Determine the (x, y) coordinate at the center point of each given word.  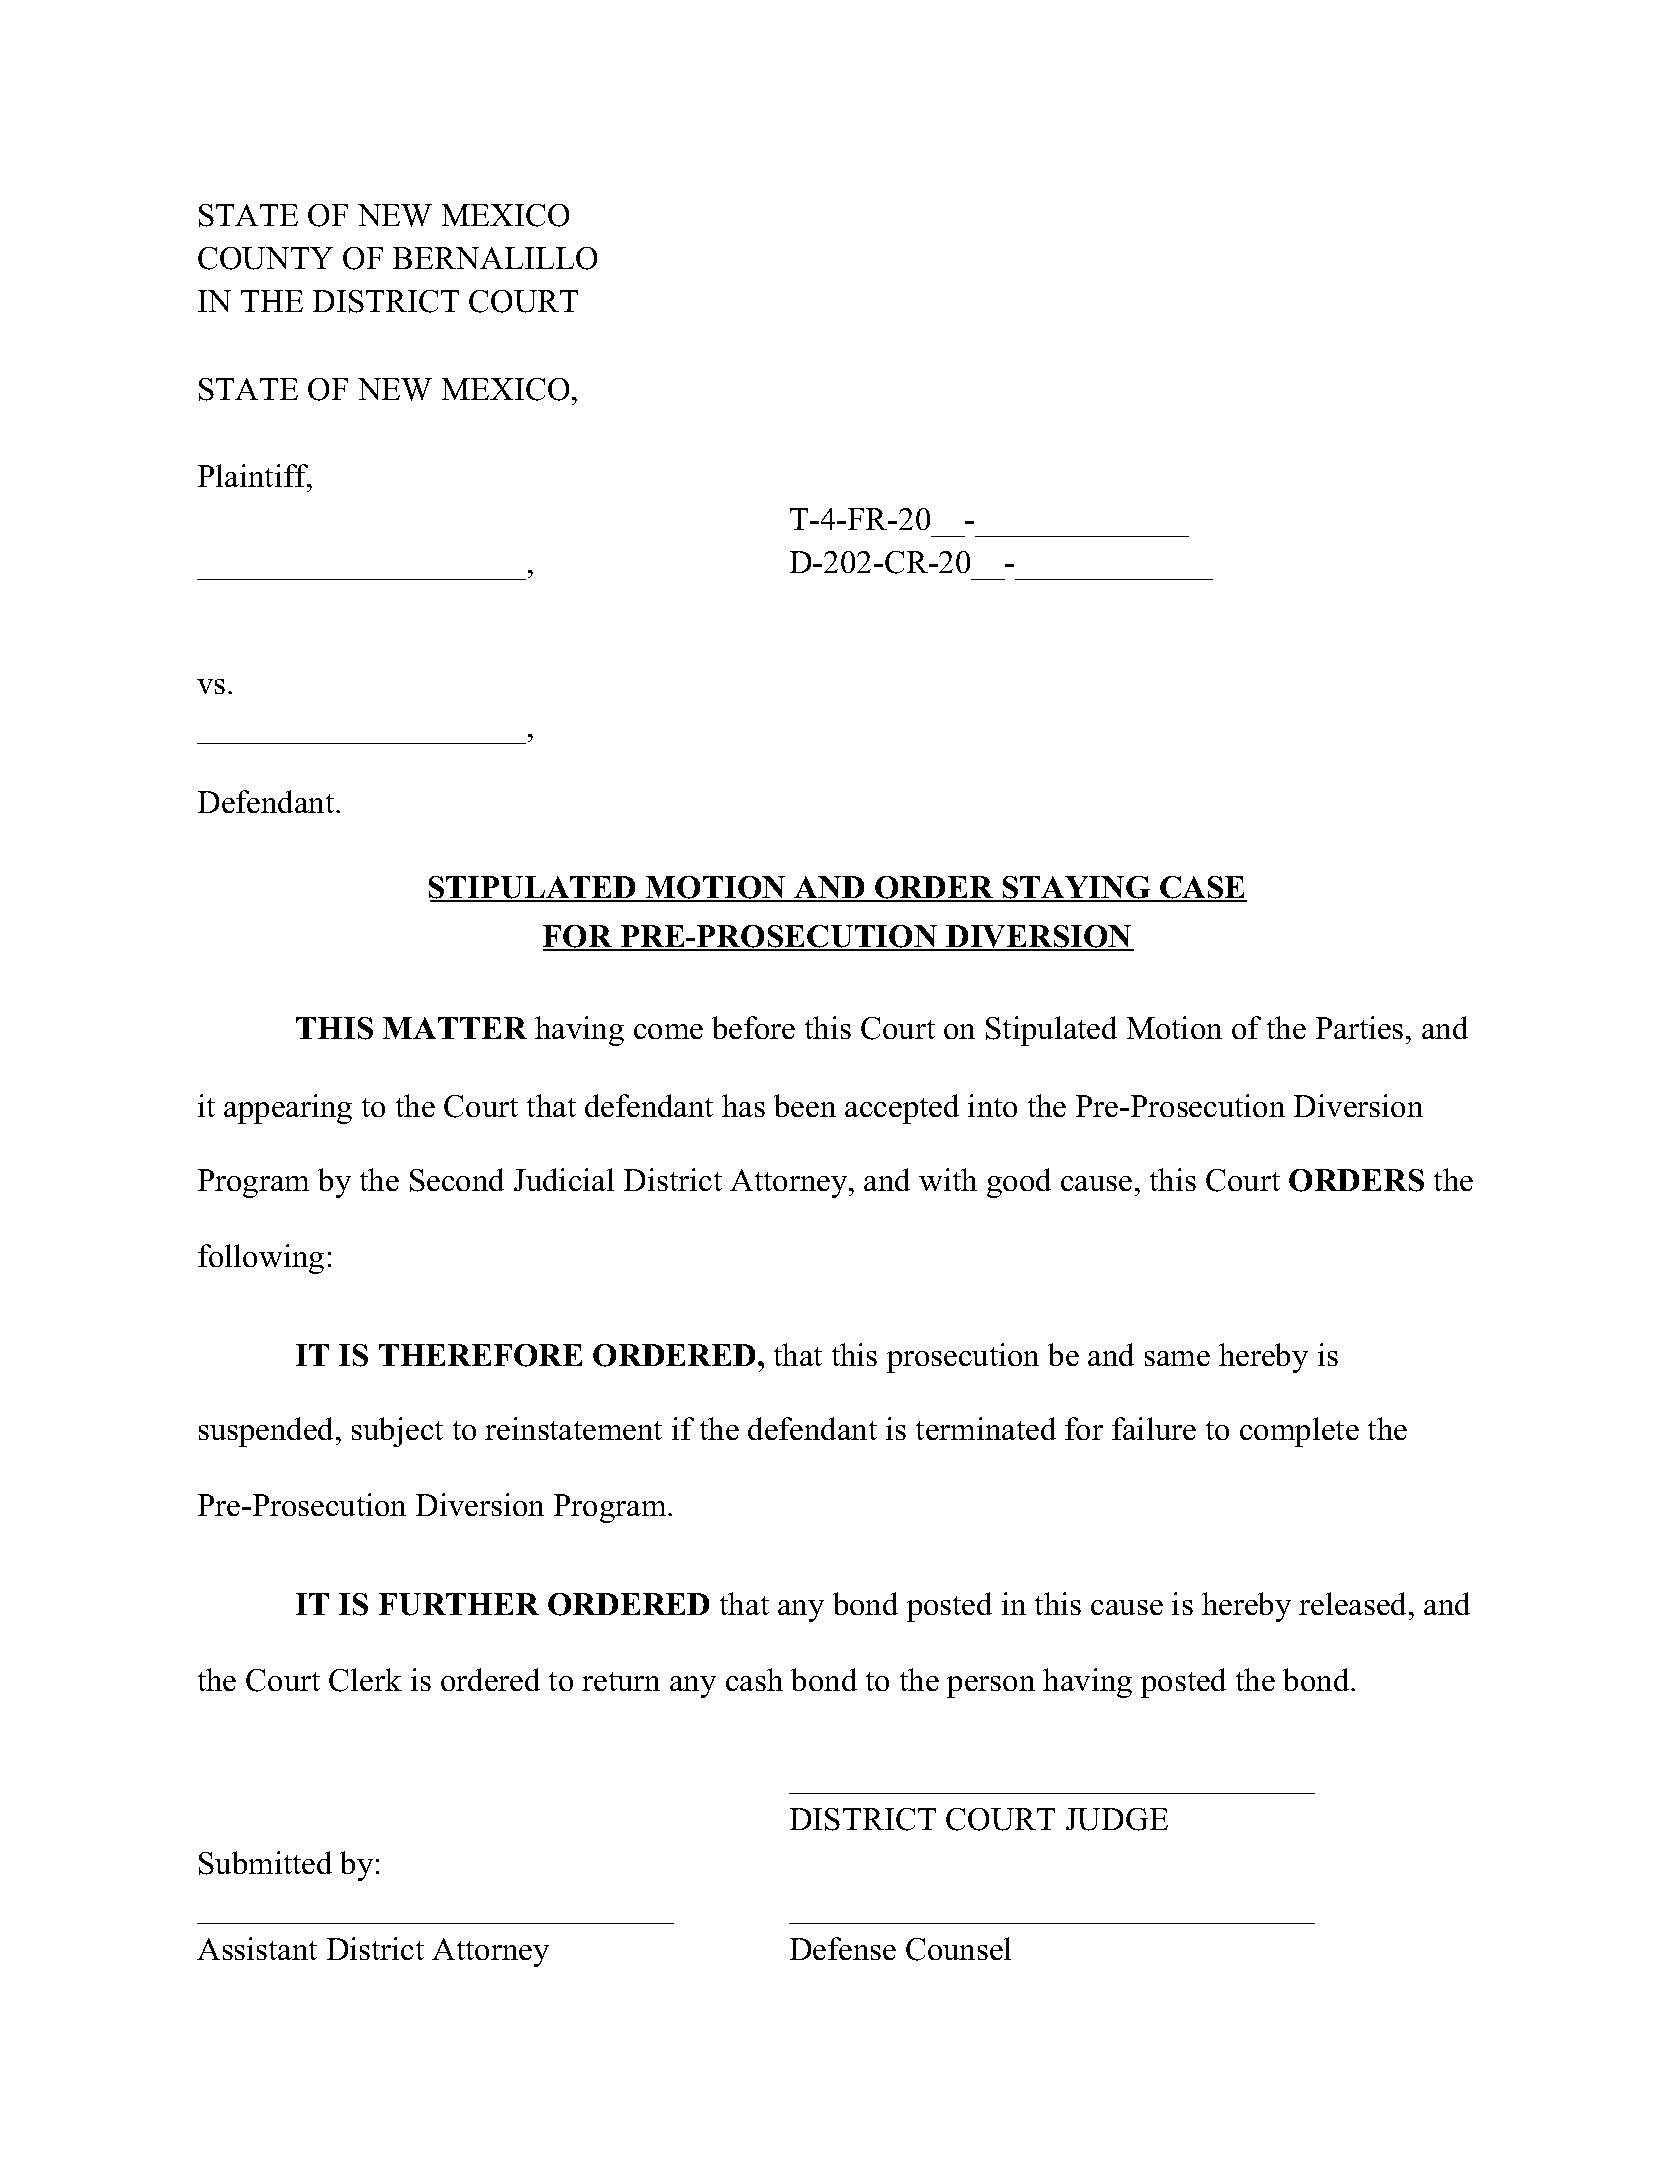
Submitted (265, 1863)
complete (1299, 1432)
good (1019, 1183)
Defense (843, 1948)
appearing (288, 1109)
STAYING (1076, 888)
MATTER (455, 1028)
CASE (1202, 888)
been (805, 1105)
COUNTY (265, 258)
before (753, 1027)
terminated (986, 1428)
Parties (1359, 1027)
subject (397, 1432)
